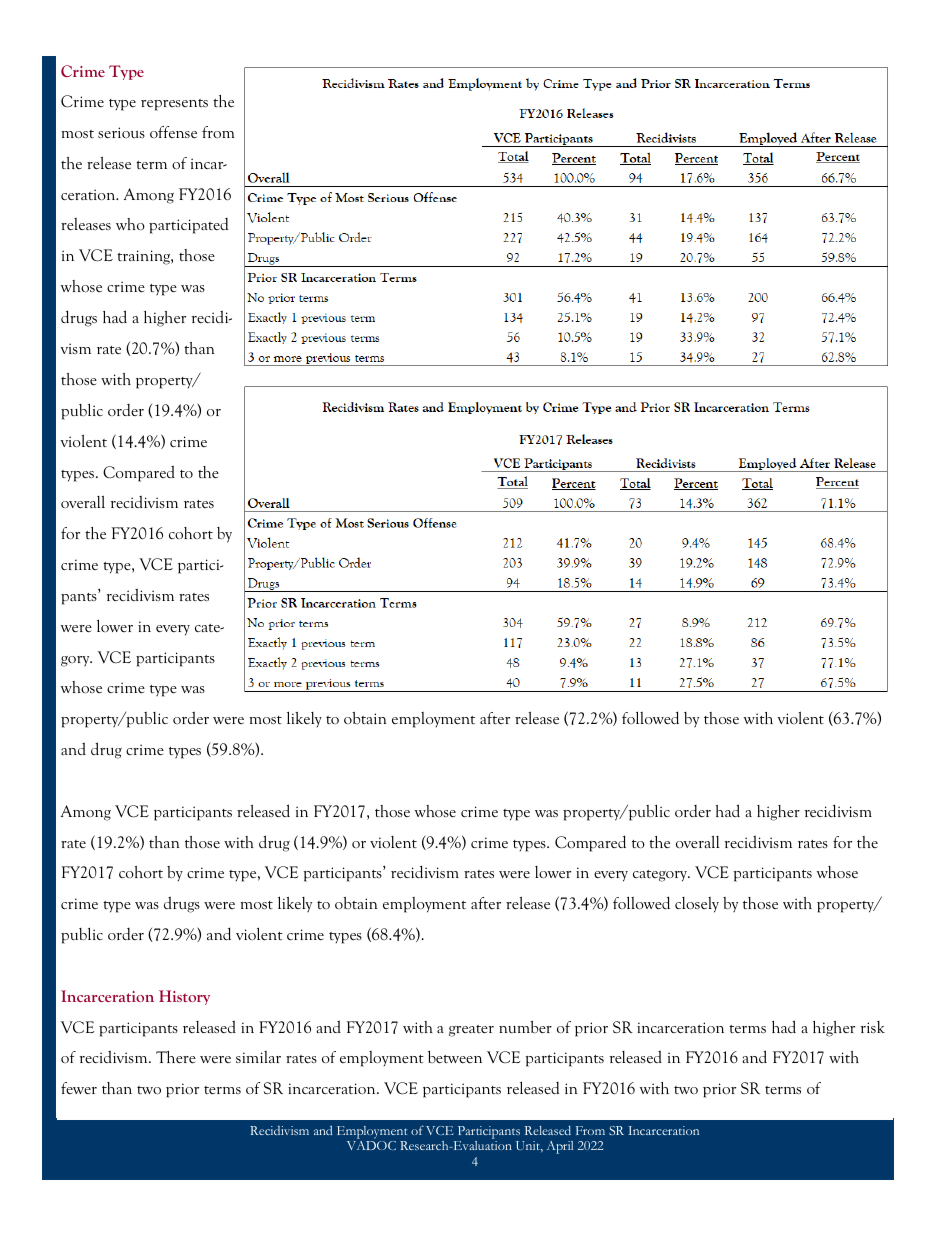  Describe the element at coordinates (174, 105) in the page. I see `represents` at that location.
